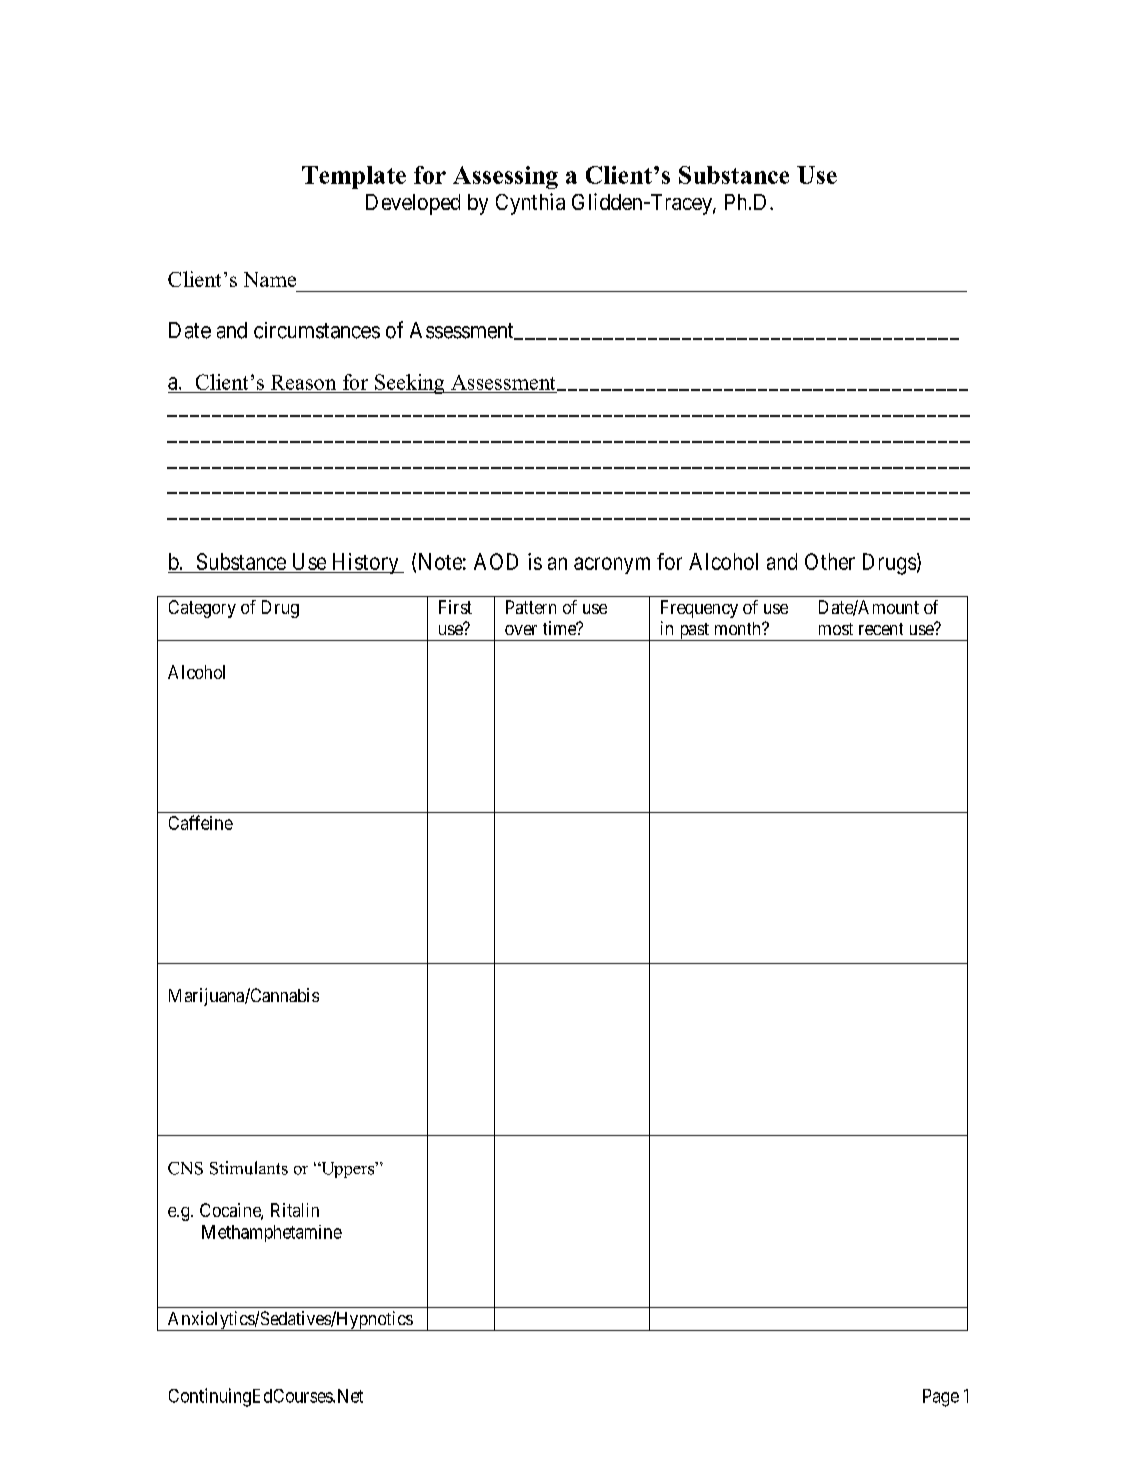 This screenshot has height=1474, width=1139. Describe the element at coordinates (354, 177) in the screenshot. I see `Template` at that location.
